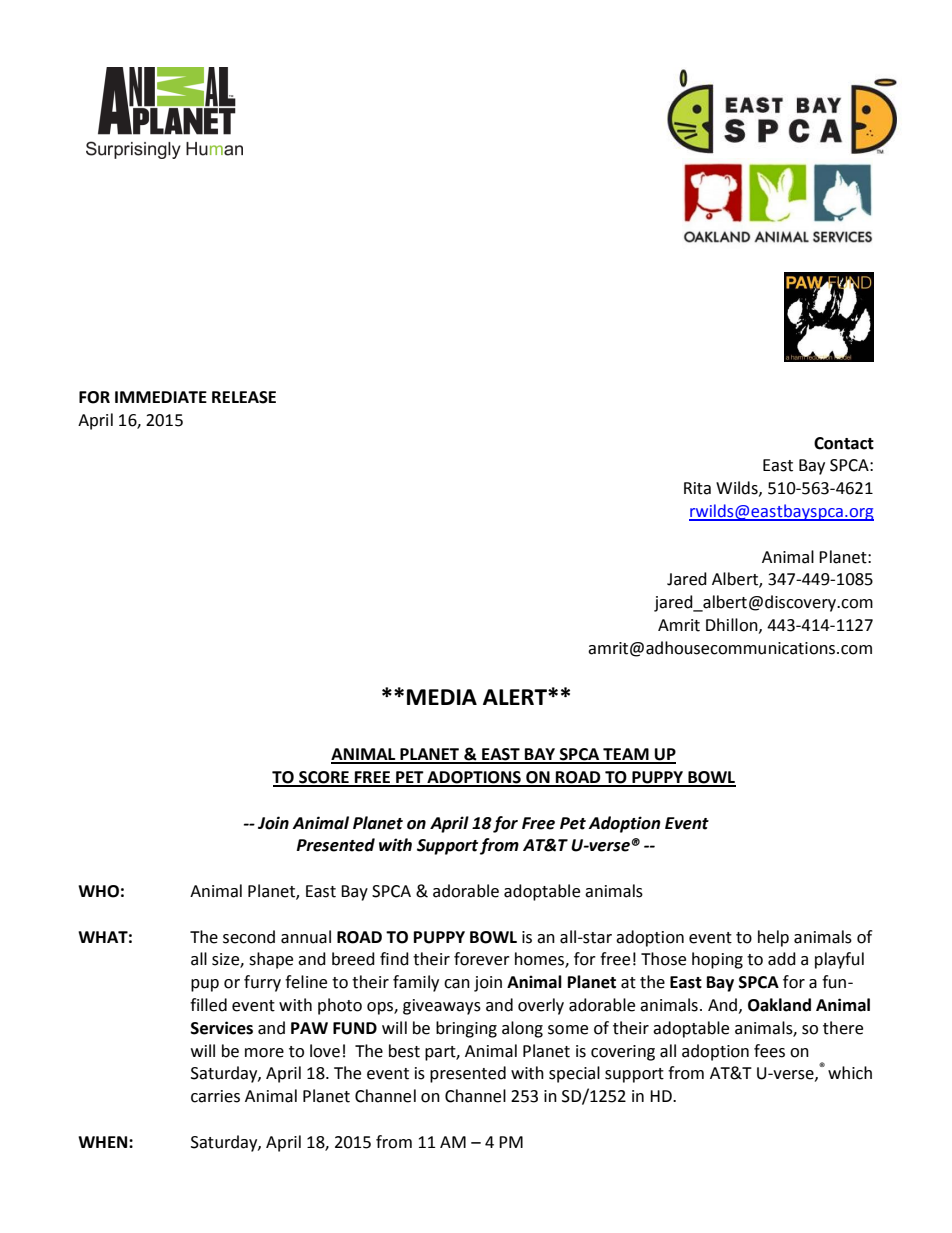 This screenshot has width=952, height=1233. Describe the element at coordinates (516, 697) in the screenshot. I see `ALERT` at that location.
